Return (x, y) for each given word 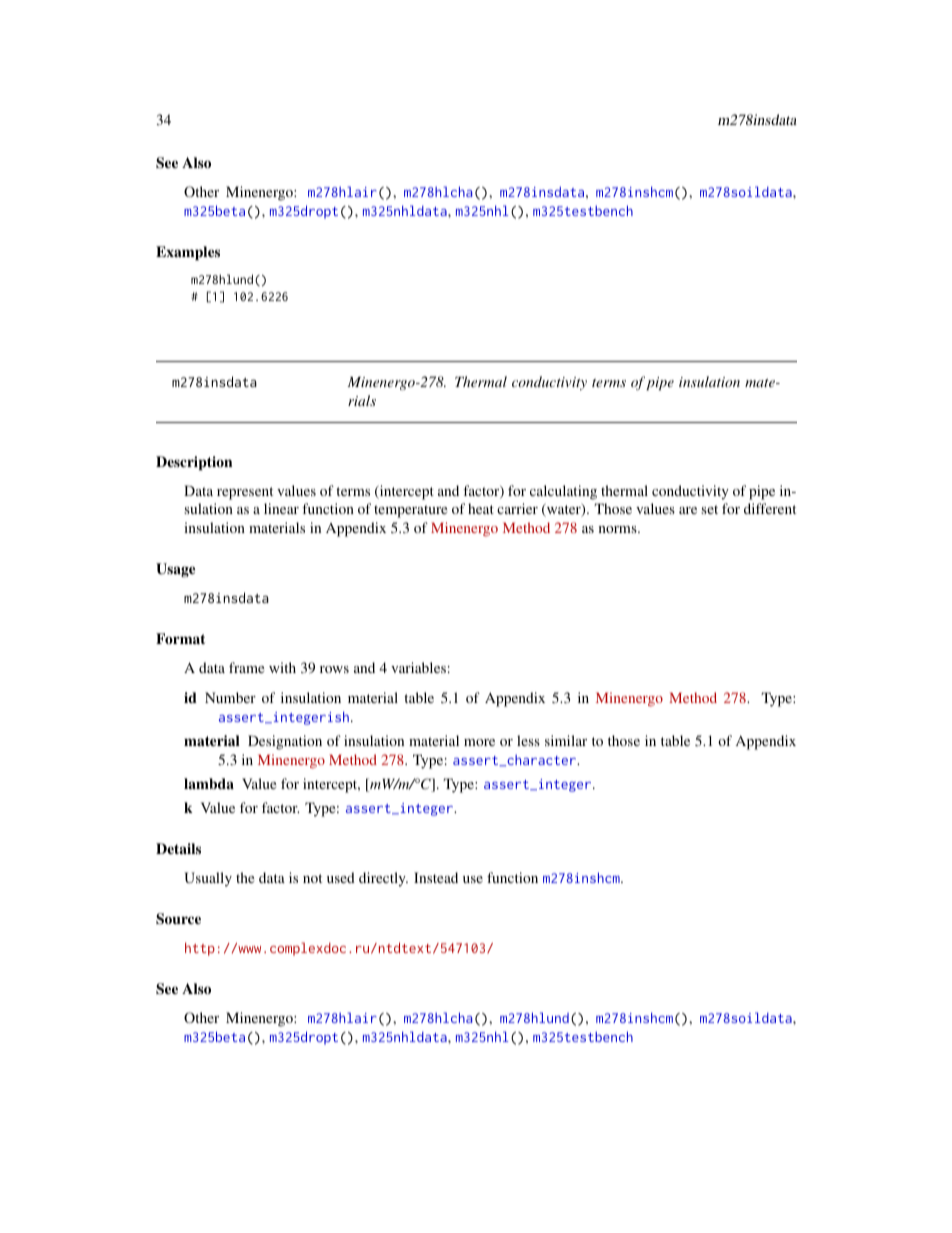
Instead (436, 877)
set (709, 509)
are (688, 510)
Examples (188, 253)
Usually (208, 879)
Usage (175, 570)
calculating (563, 492)
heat (481, 508)
